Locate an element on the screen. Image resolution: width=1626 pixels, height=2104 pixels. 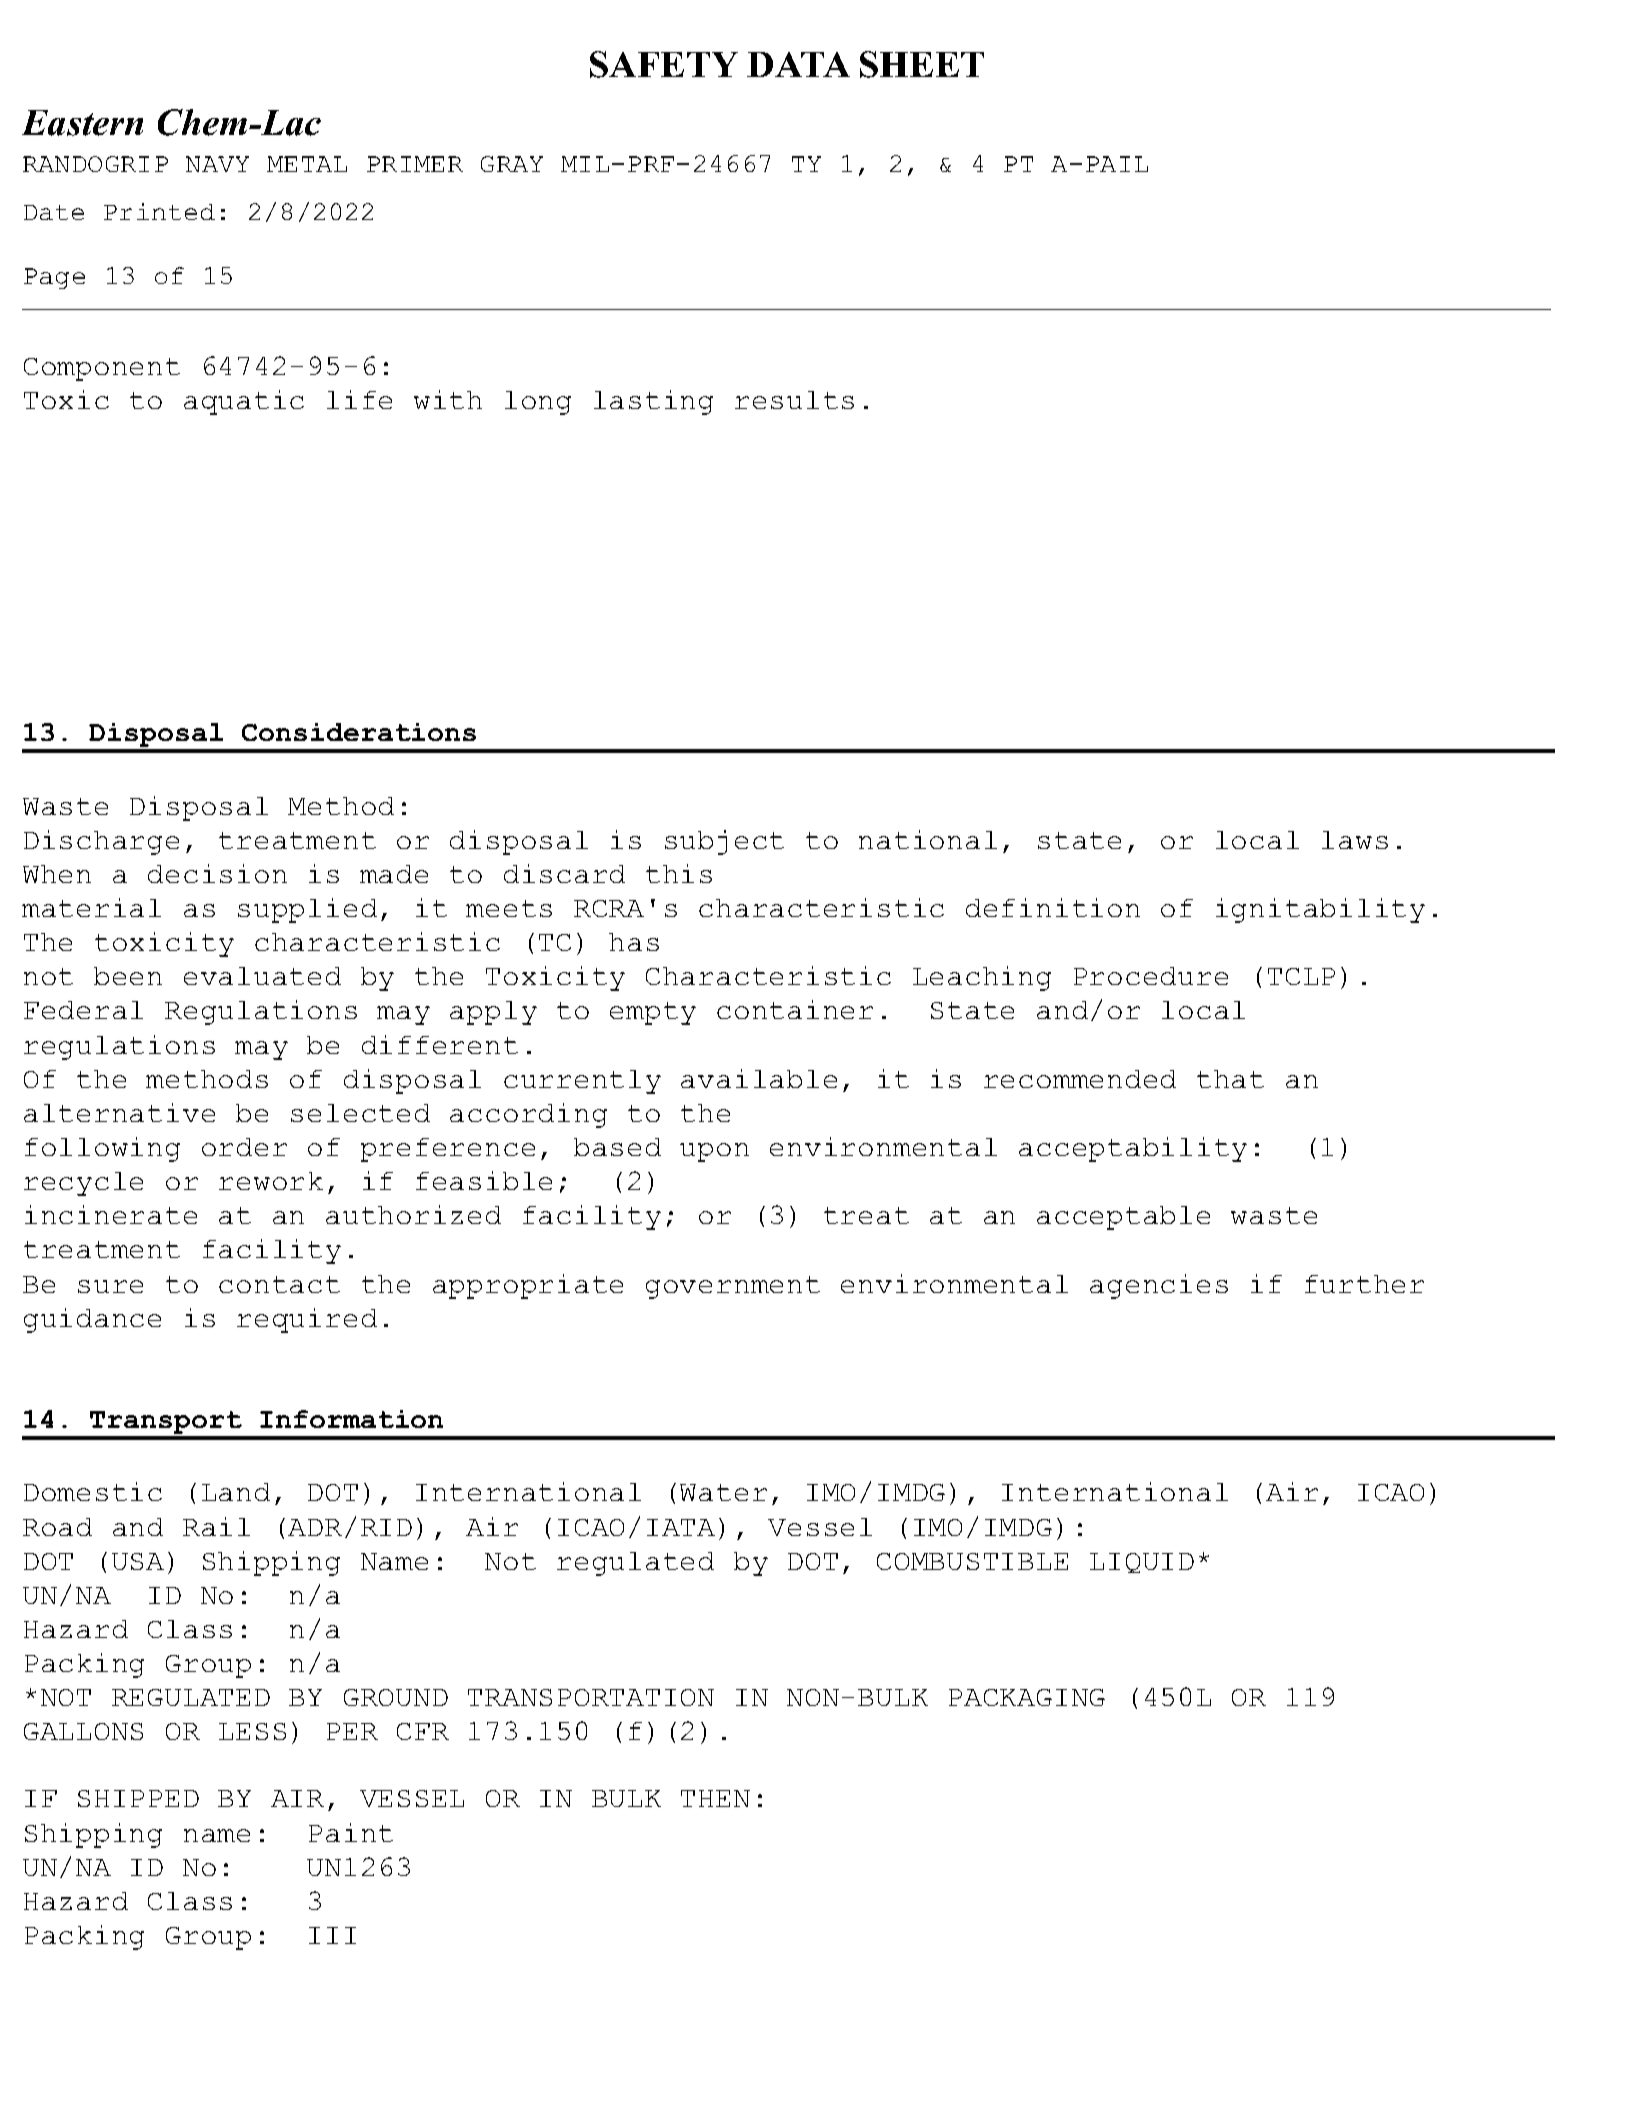
SHIPPED is located at coordinates (138, 1798).
